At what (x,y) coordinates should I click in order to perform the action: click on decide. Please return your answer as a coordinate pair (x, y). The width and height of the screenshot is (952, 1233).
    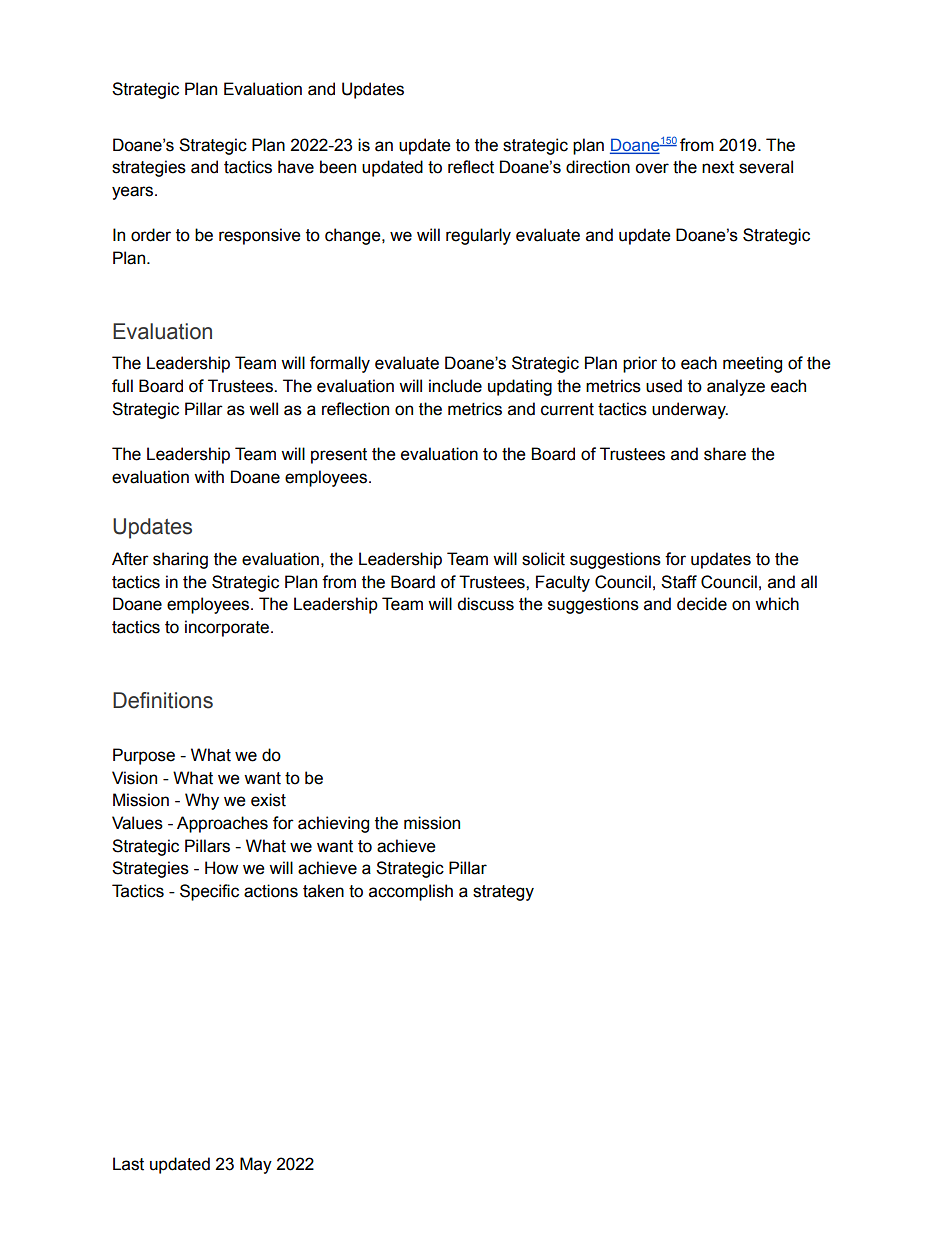
    Looking at the image, I should click on (702, 604).
